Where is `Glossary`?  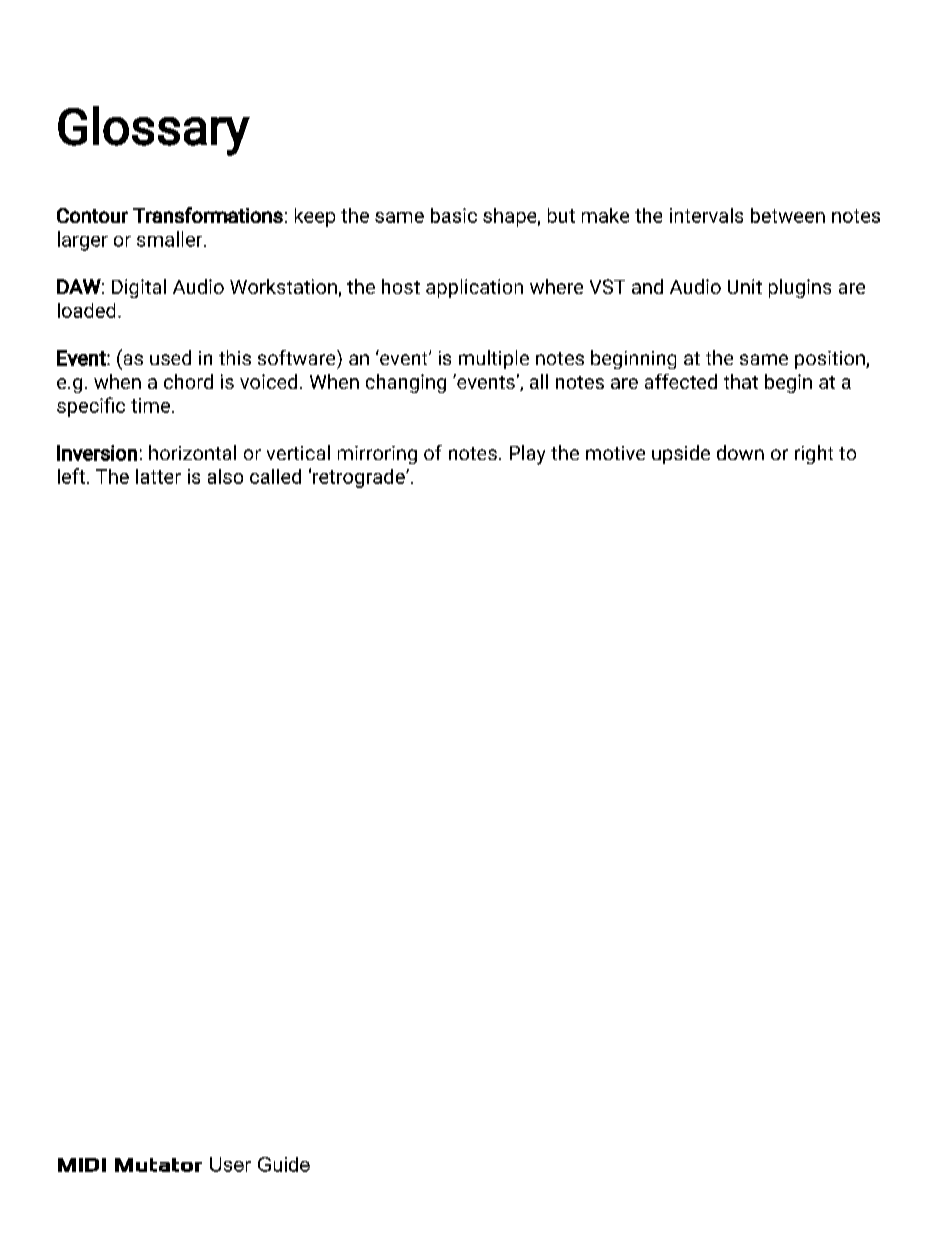
Glossary is located at coordinates (154, 131).
